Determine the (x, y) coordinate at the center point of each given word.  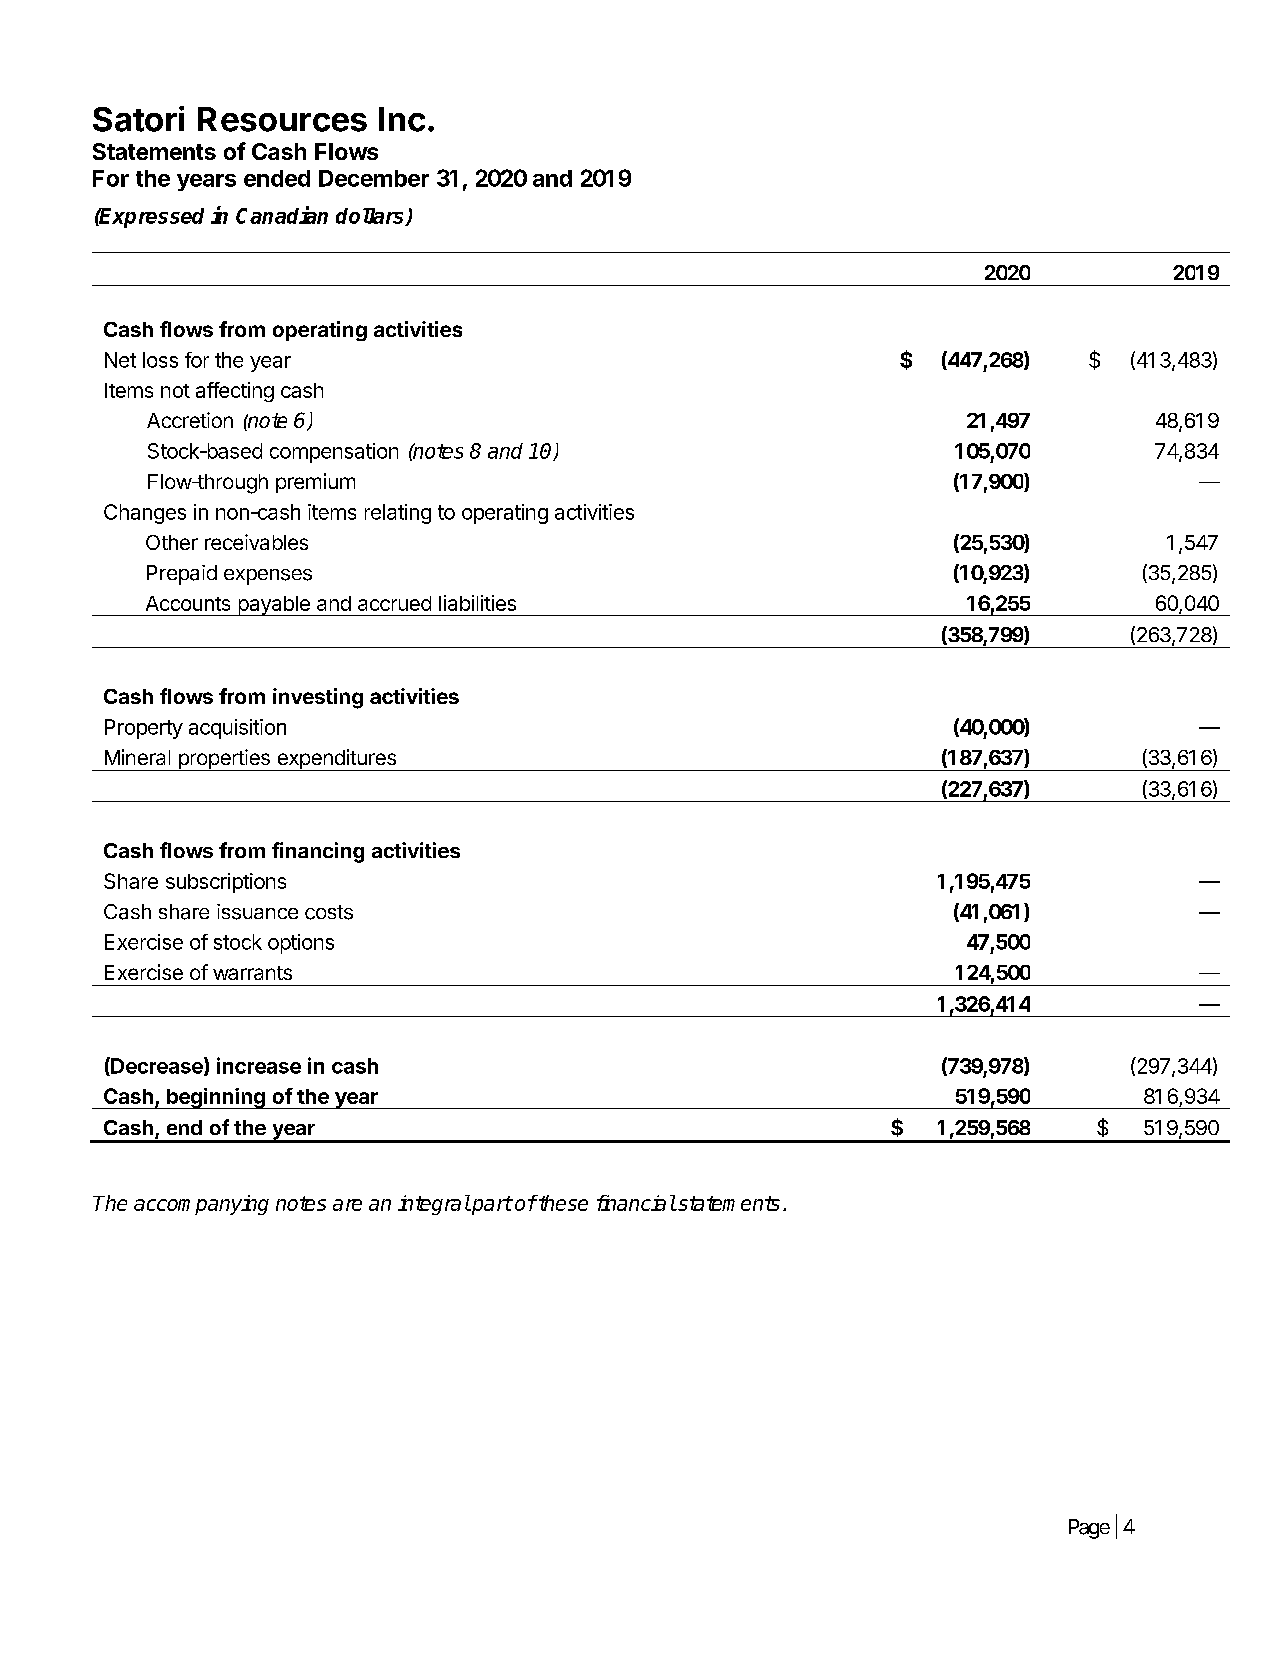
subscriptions (226, 883)
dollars (371, 217)
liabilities (477, 603)
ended (277, 178)
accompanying (201, 1205)
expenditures (336, 760)
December (374, 178)
